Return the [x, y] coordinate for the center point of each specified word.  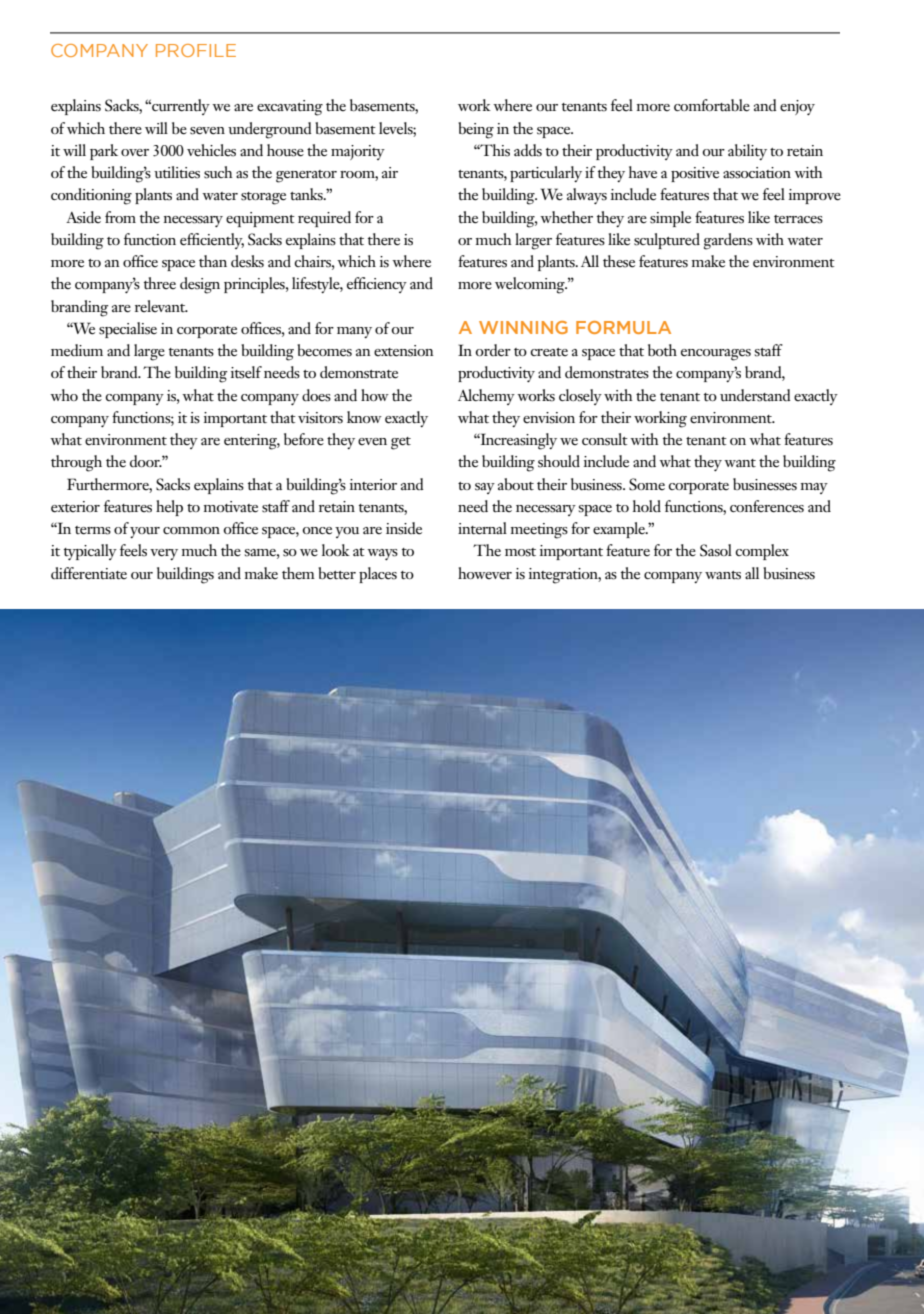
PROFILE [196, 50]
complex [762, 552]
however [485, 573]
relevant [161, 306]
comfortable [712, 105]
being [476, 130]
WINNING [523, 327]
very [164, 554]
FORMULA [623, 327]
